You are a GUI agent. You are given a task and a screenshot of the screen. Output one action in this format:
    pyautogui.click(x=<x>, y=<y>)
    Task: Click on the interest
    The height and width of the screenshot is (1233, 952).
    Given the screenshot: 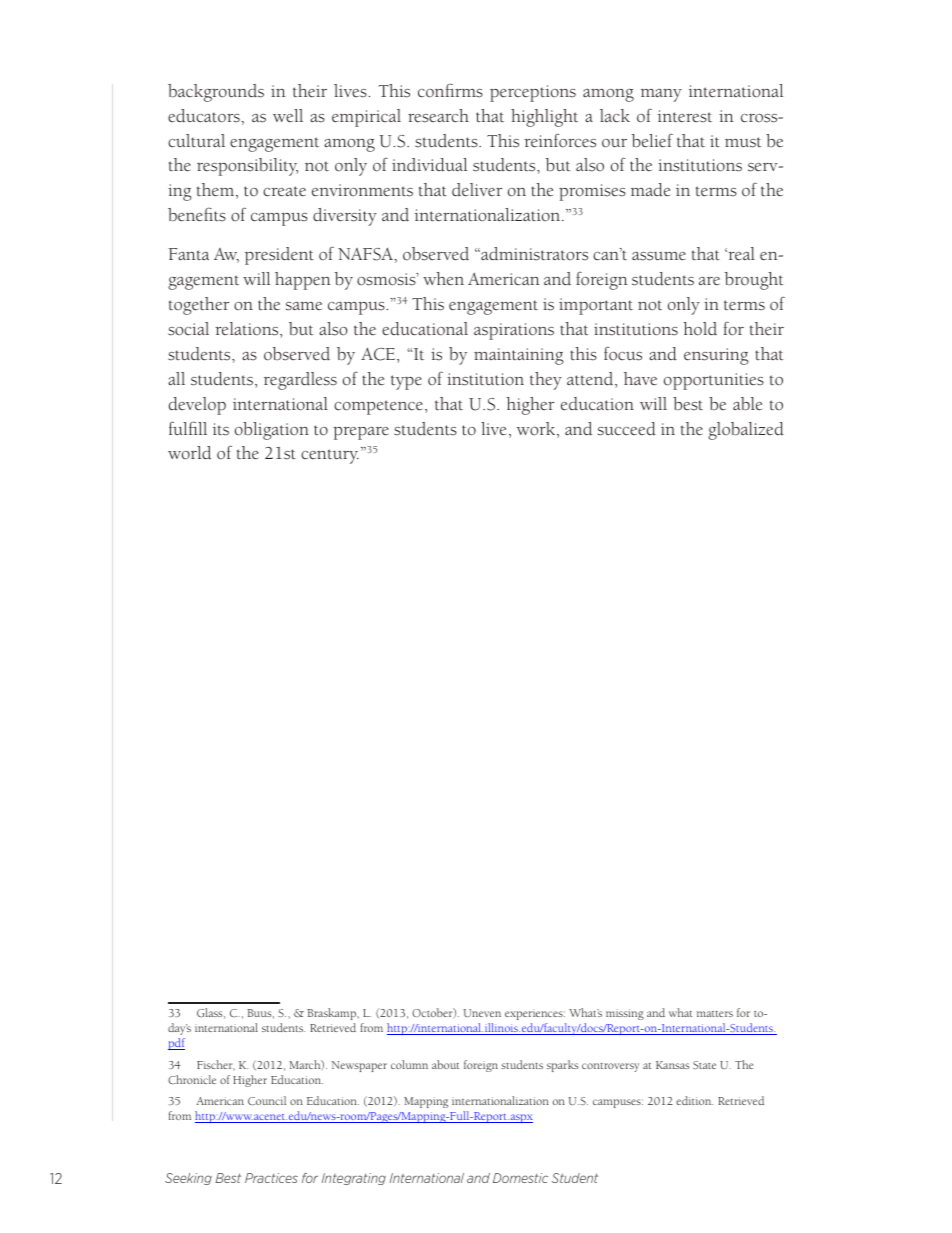 What is the action you would take?
    pyautogui.click(x=685, y=116)
